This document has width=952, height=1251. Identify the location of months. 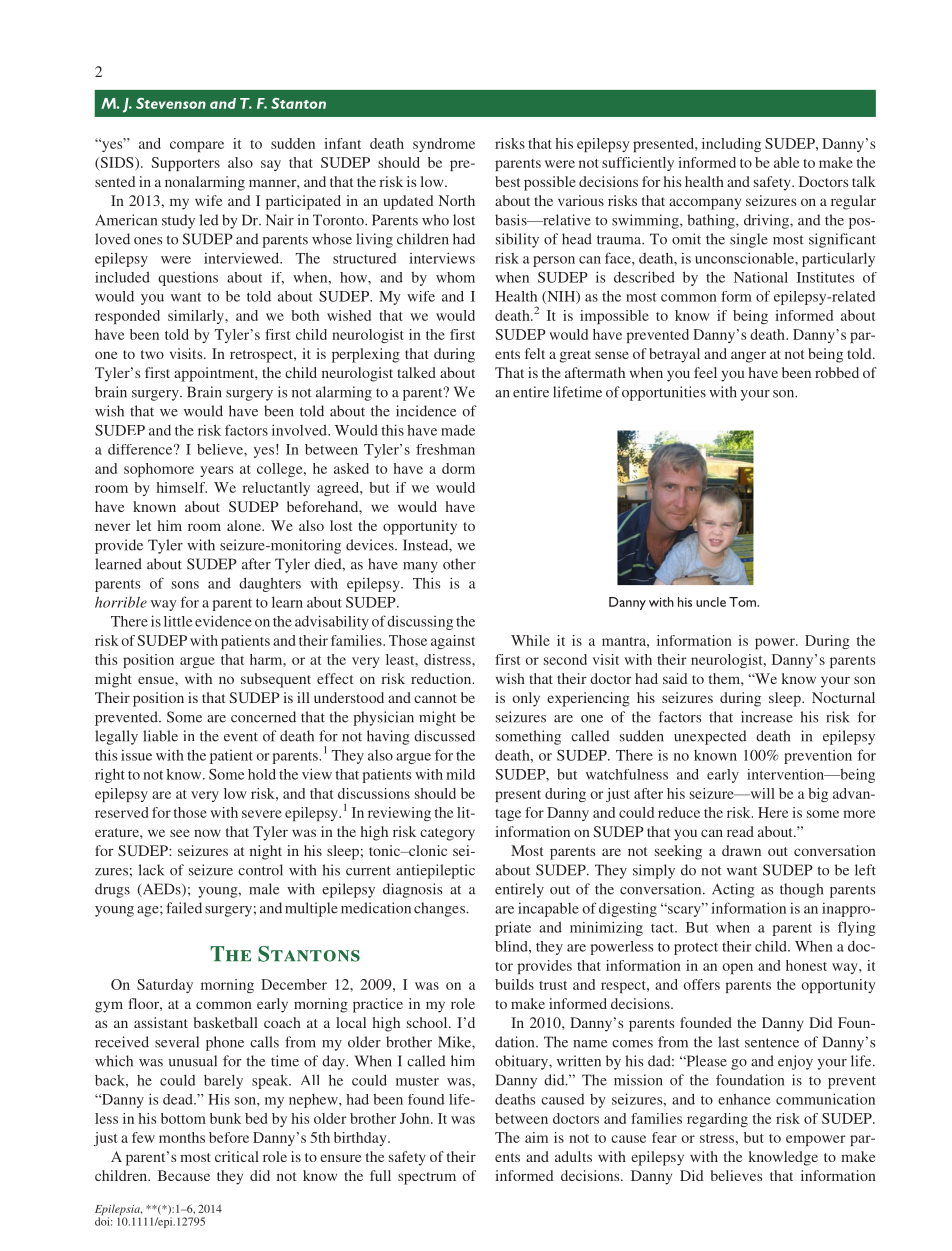
(182, 1137).
